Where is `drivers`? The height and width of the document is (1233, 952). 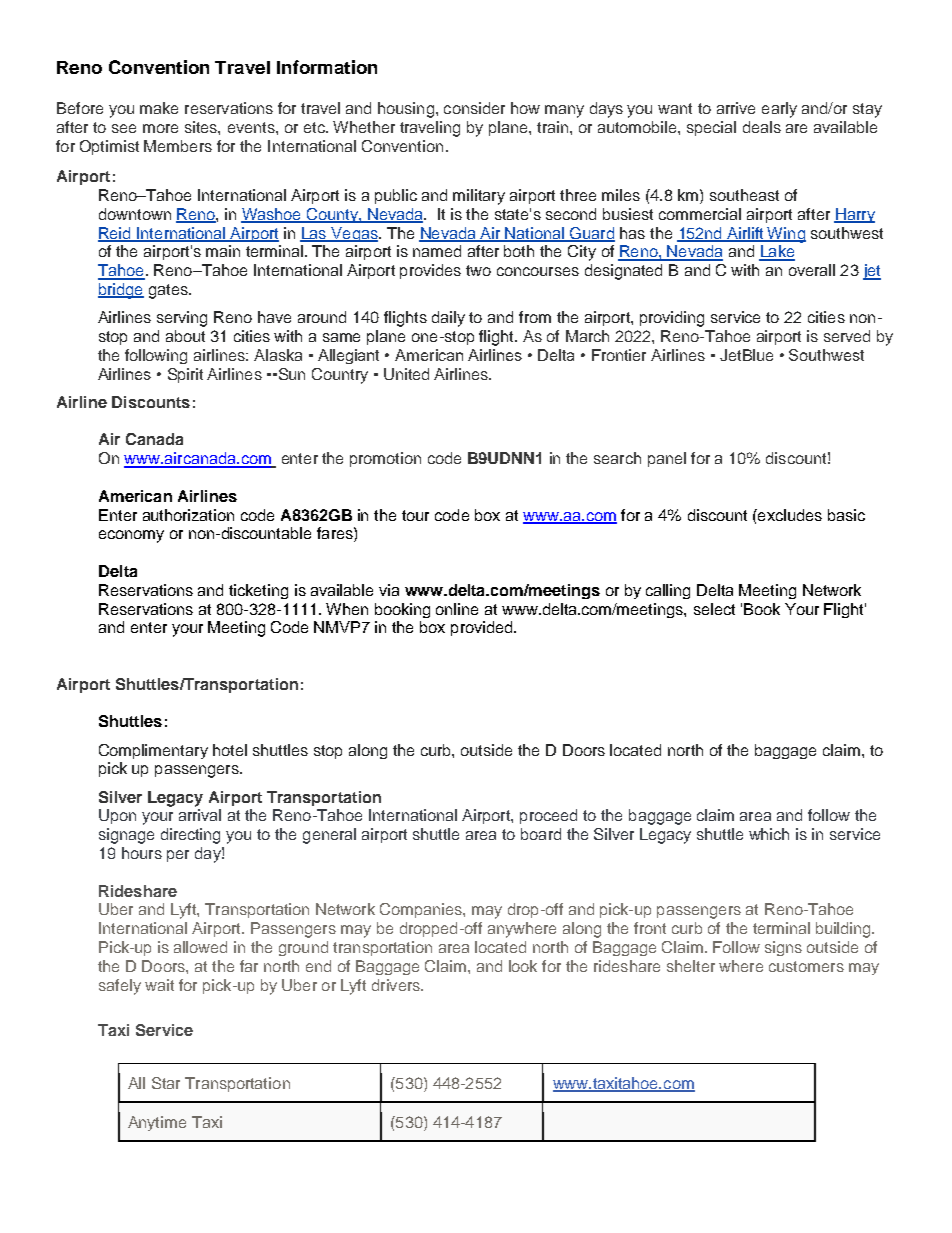 drivers is located at coordinates (397, 985).
